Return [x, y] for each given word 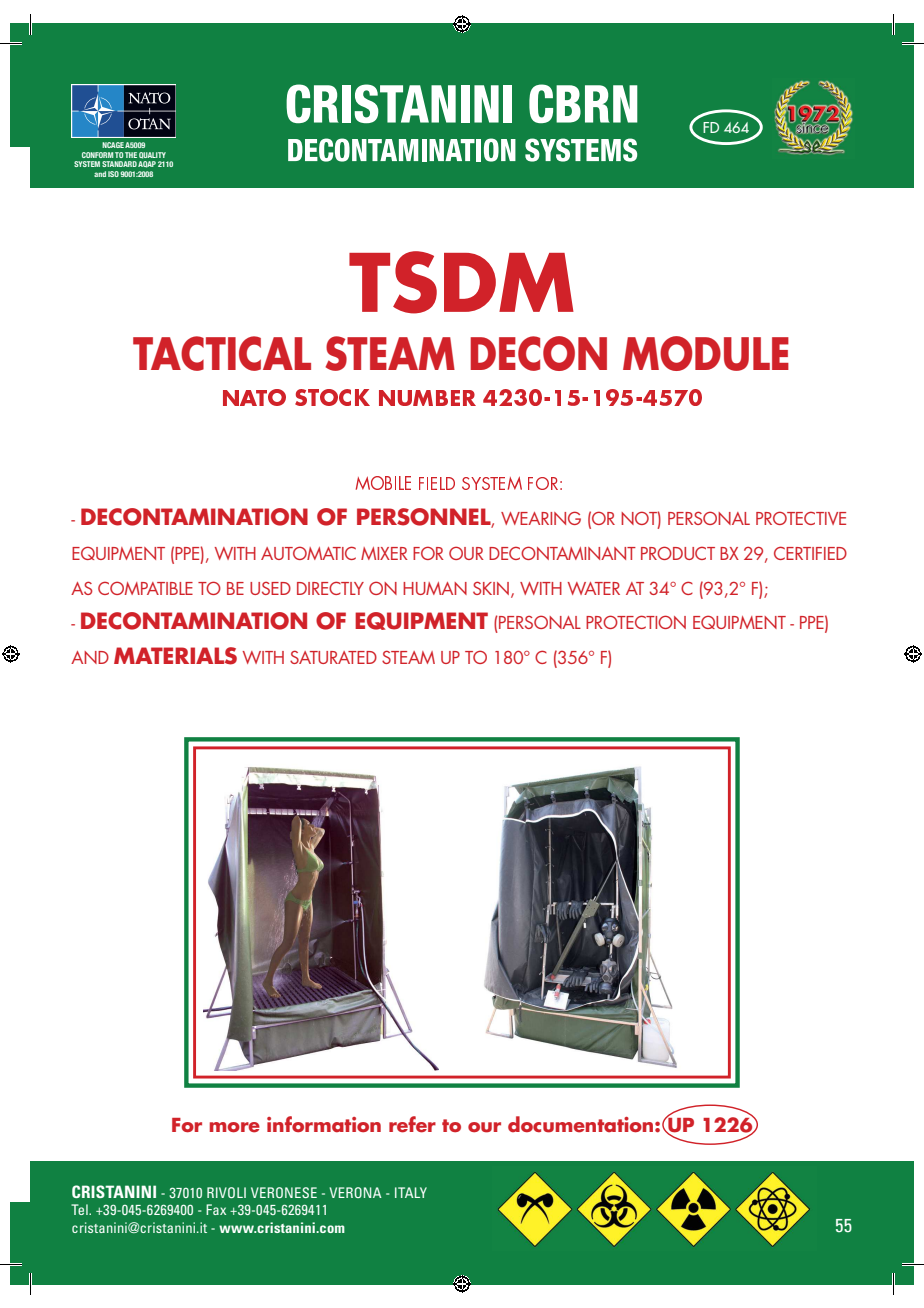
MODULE [706, 353]
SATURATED [333, 657]
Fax [216, 1209]
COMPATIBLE [145, 588]
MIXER [384, 553]
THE [131, 155]
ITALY [411, 1192]
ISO [113, 174]
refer [412, 1124]
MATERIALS [175, 656]
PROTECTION [636, 622]
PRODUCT [678, 553]
